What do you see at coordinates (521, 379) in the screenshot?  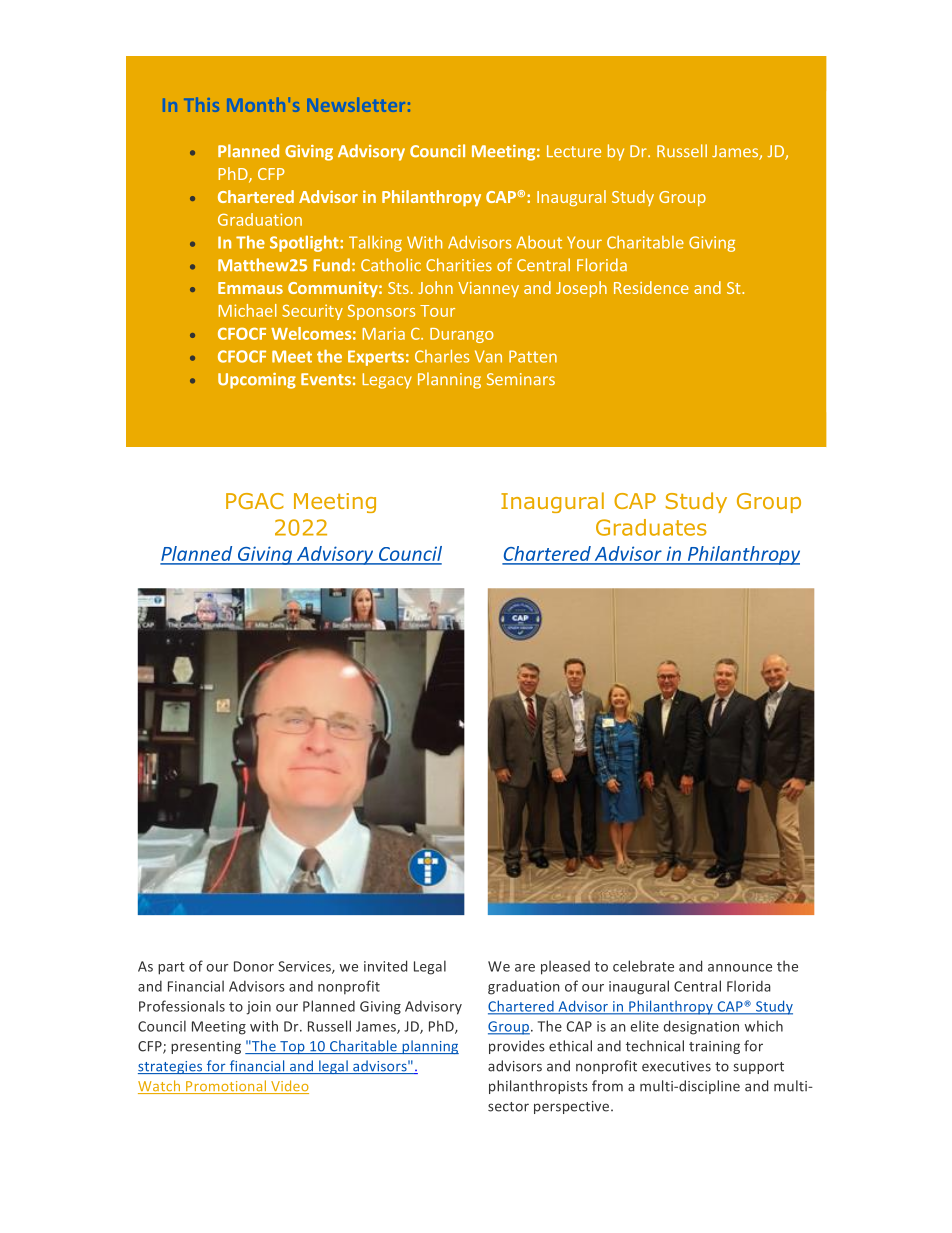 I see `Seminars` at bounding box center [521, 379].
